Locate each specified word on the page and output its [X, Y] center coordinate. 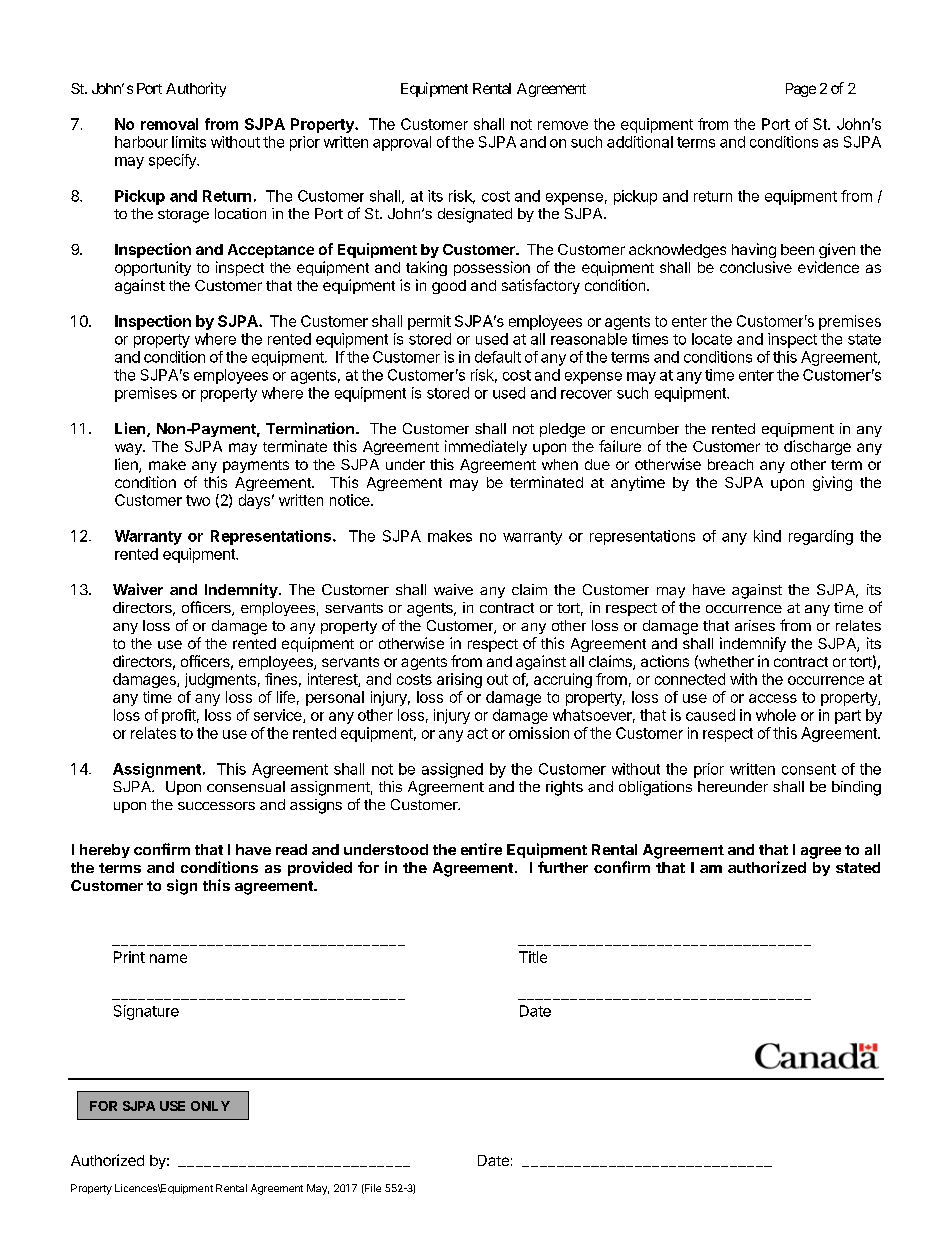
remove [563, 125]
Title [533, 957]
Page [801, 90]
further [563, 867]
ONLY [210, 1106]
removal [169, 124]
